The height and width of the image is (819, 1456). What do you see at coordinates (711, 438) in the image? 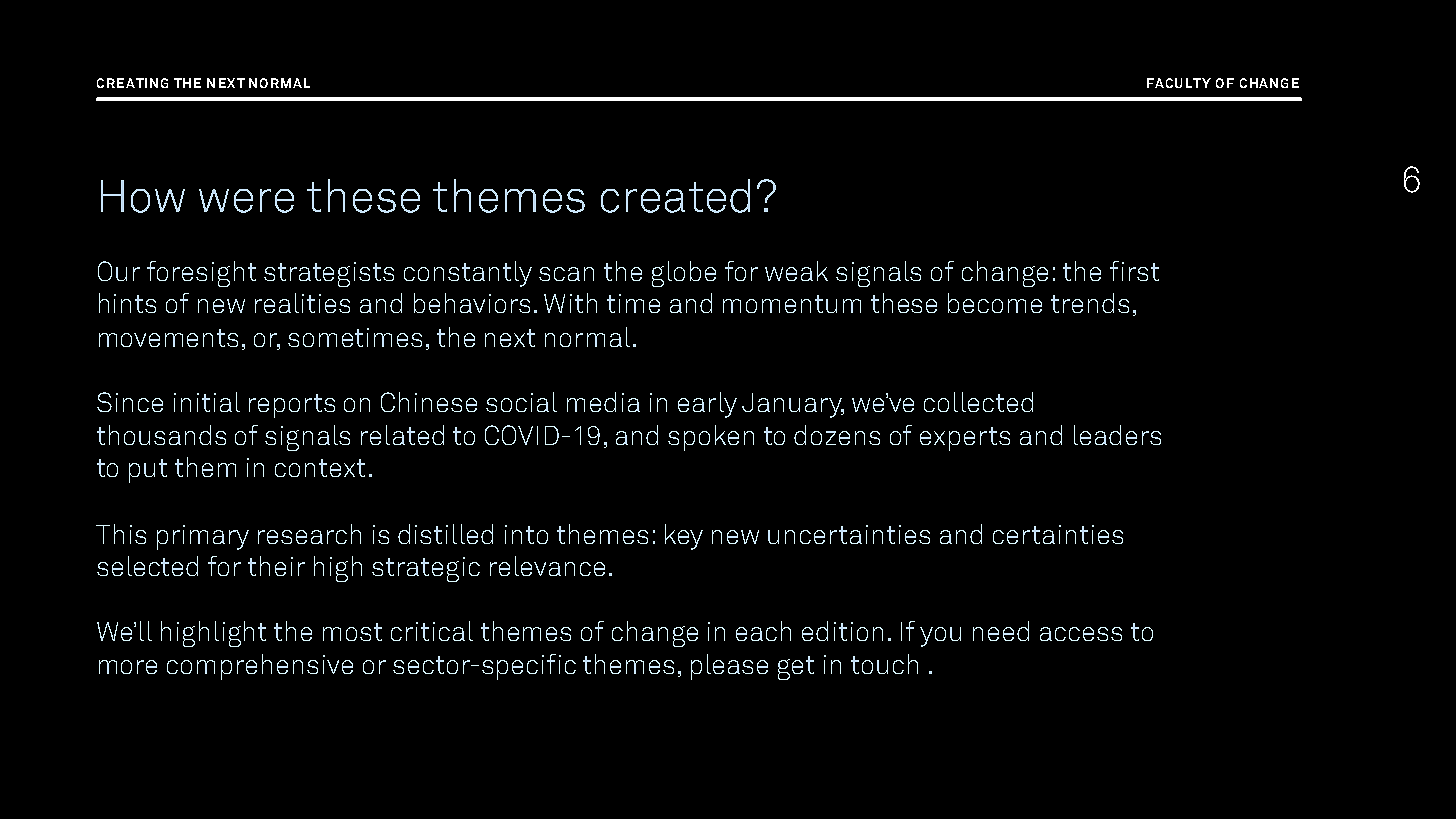
I see `spoken` at bounding box center [711, 438].
